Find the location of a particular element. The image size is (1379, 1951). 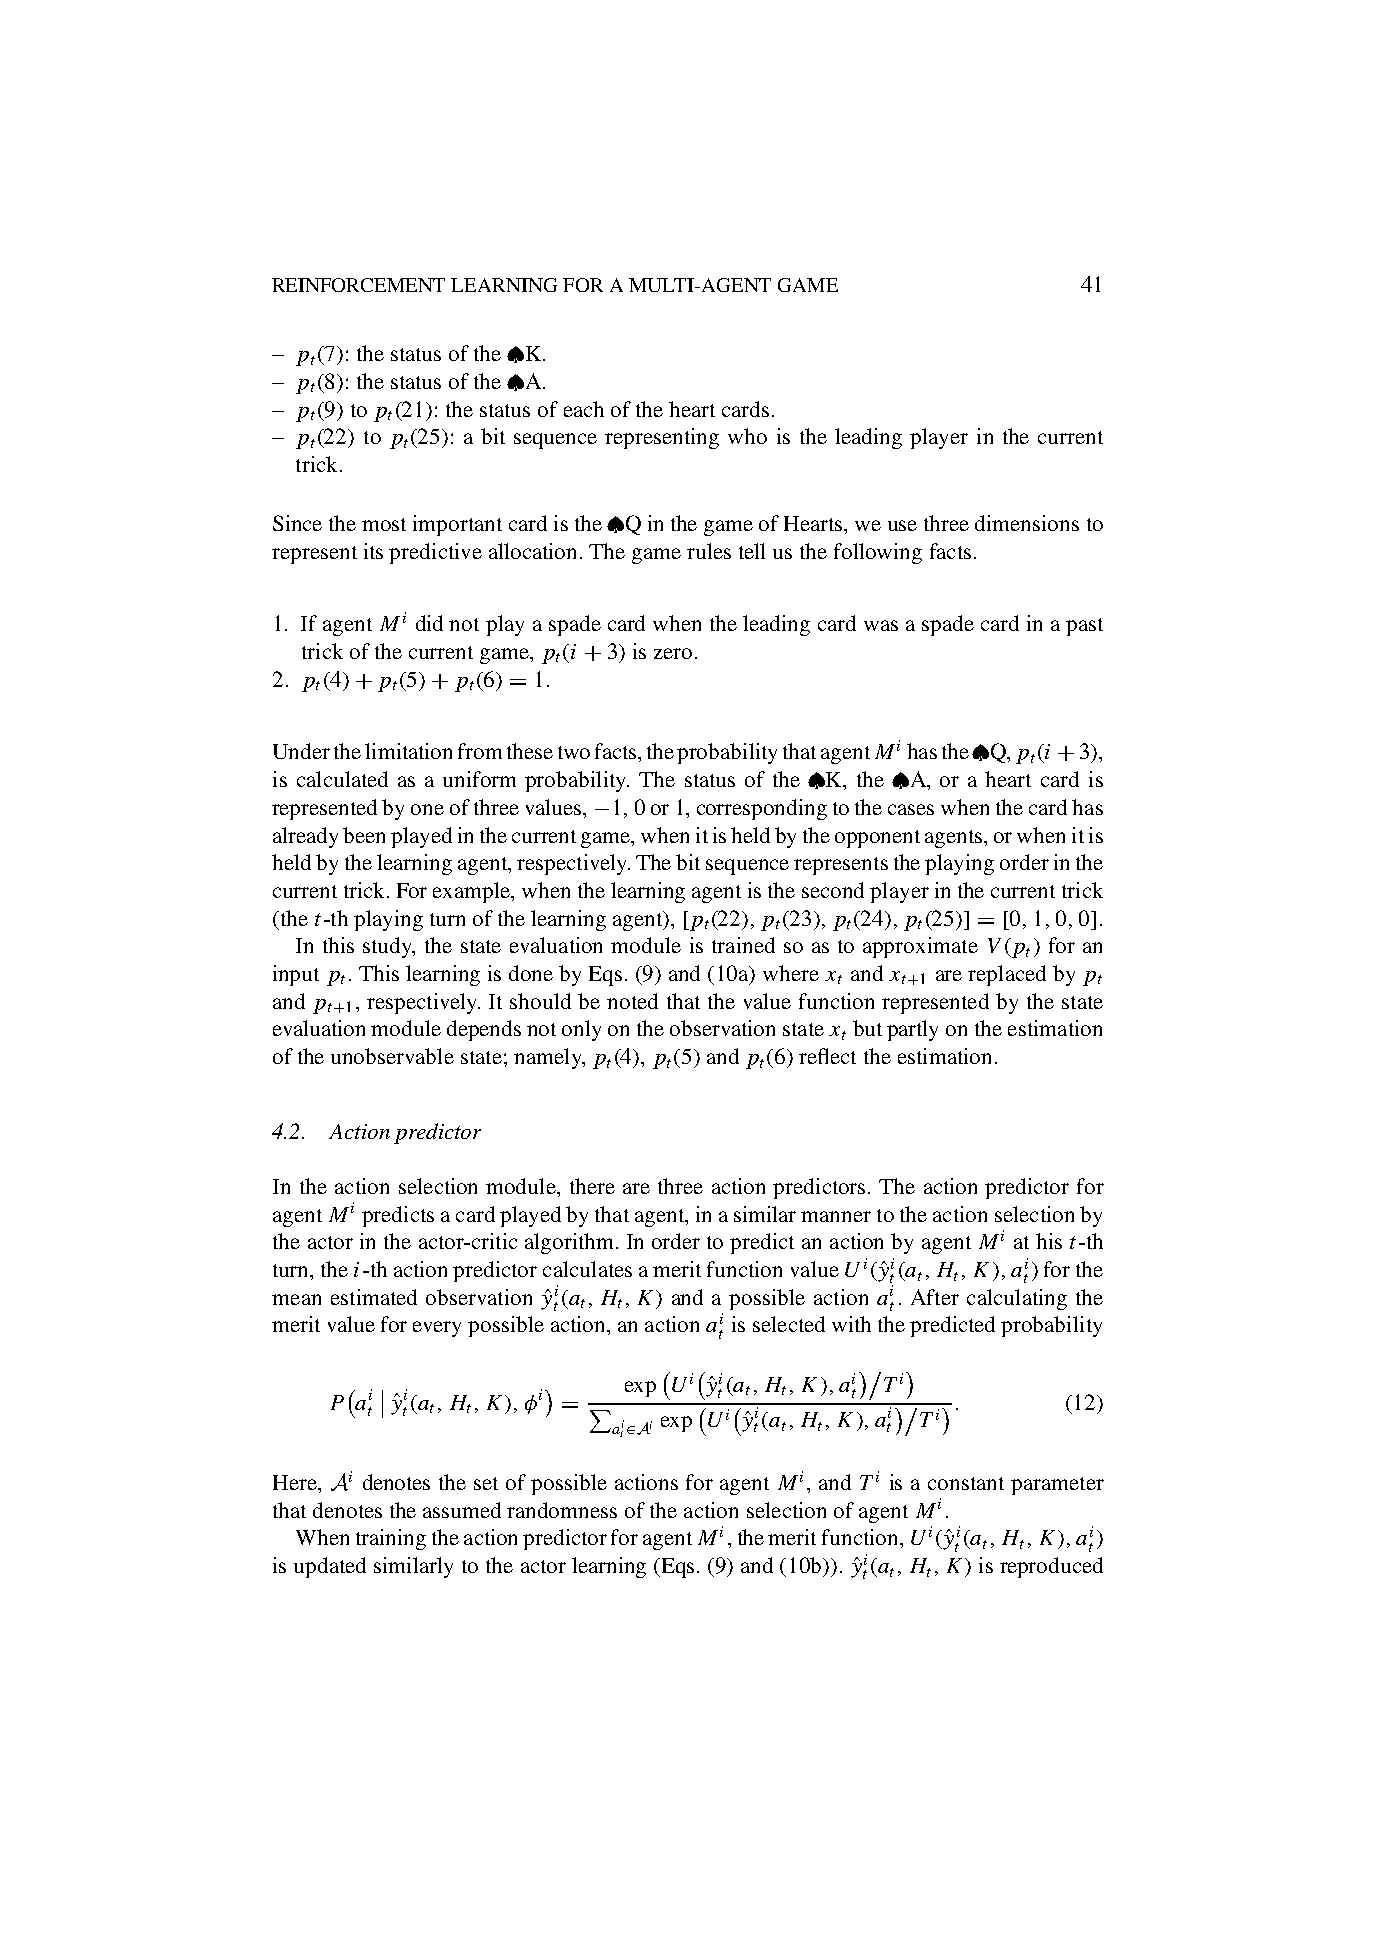

zero is located at coordinates (673, 653).
